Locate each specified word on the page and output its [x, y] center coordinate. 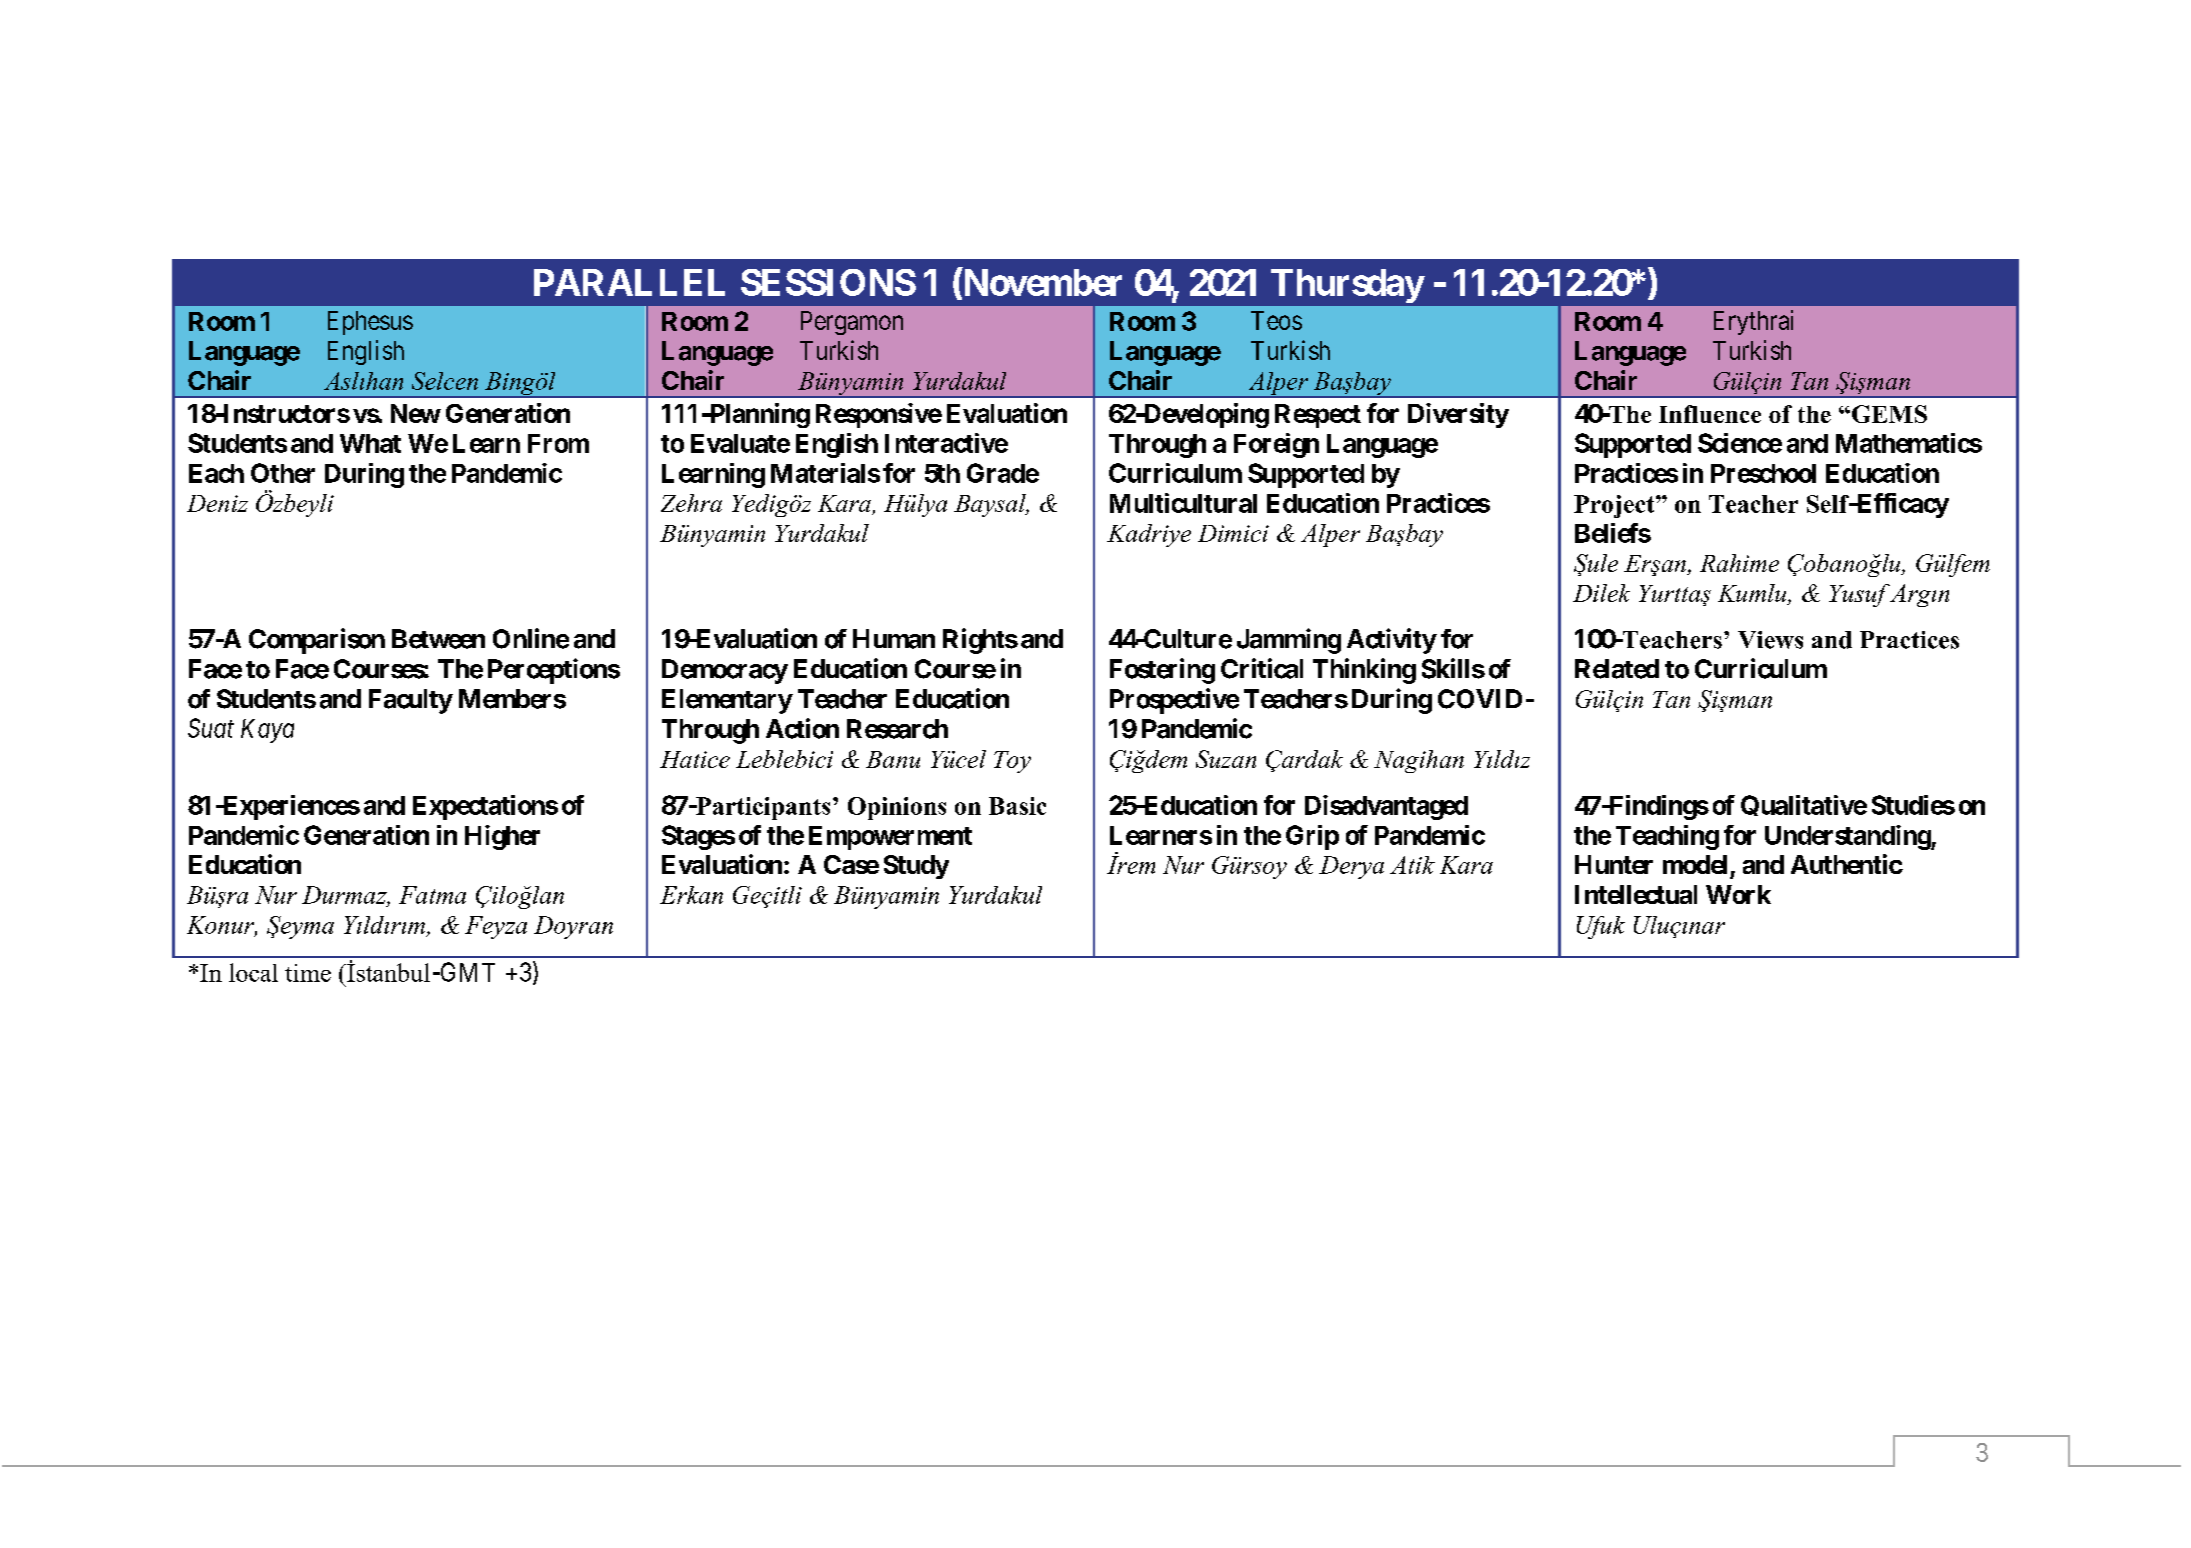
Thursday [1347, 286]
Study [916, 867]
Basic [1017, 806]
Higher [502, 837]
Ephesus [370, 323]
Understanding [1848, 837]
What [370, 443]
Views [1770, 640]
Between [438, 639]
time [308, 973]
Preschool [1763, 473]
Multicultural [1183, 503]
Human [894, 639]
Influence [1710, 414]
